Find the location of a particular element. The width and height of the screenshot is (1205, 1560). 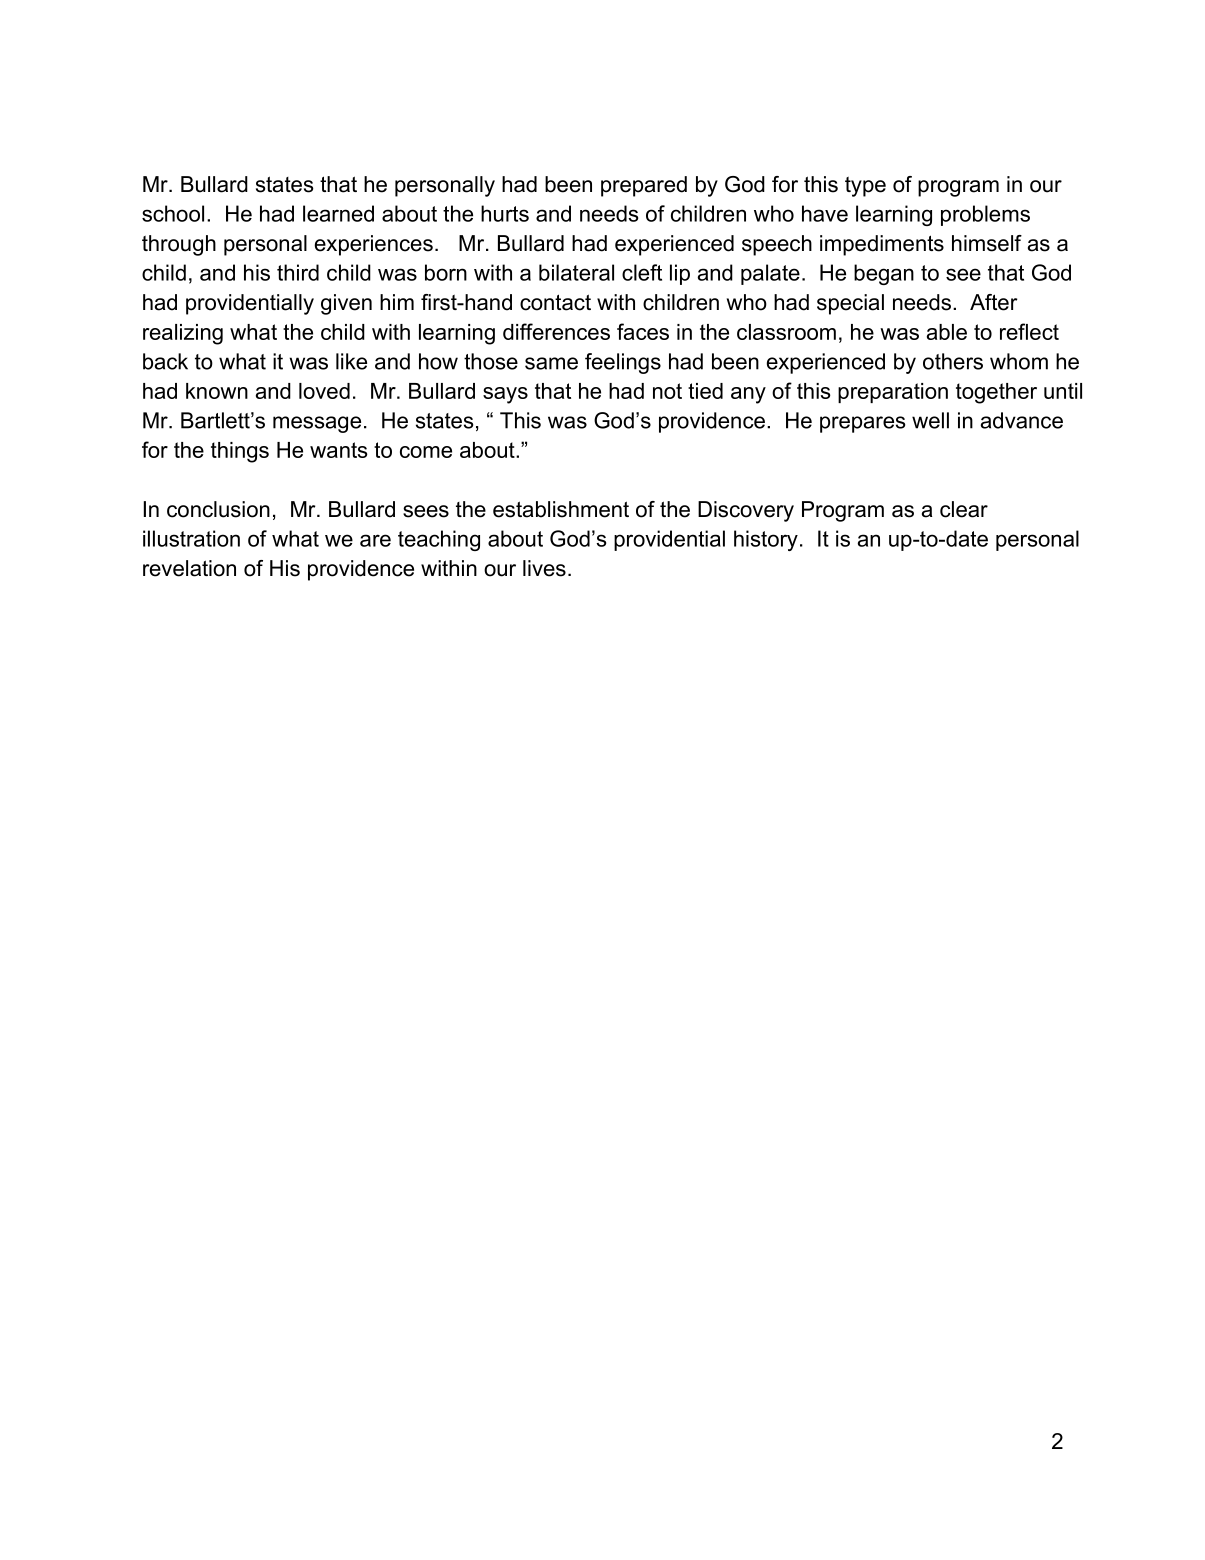

prepared is located at coordinates (644, 186).
